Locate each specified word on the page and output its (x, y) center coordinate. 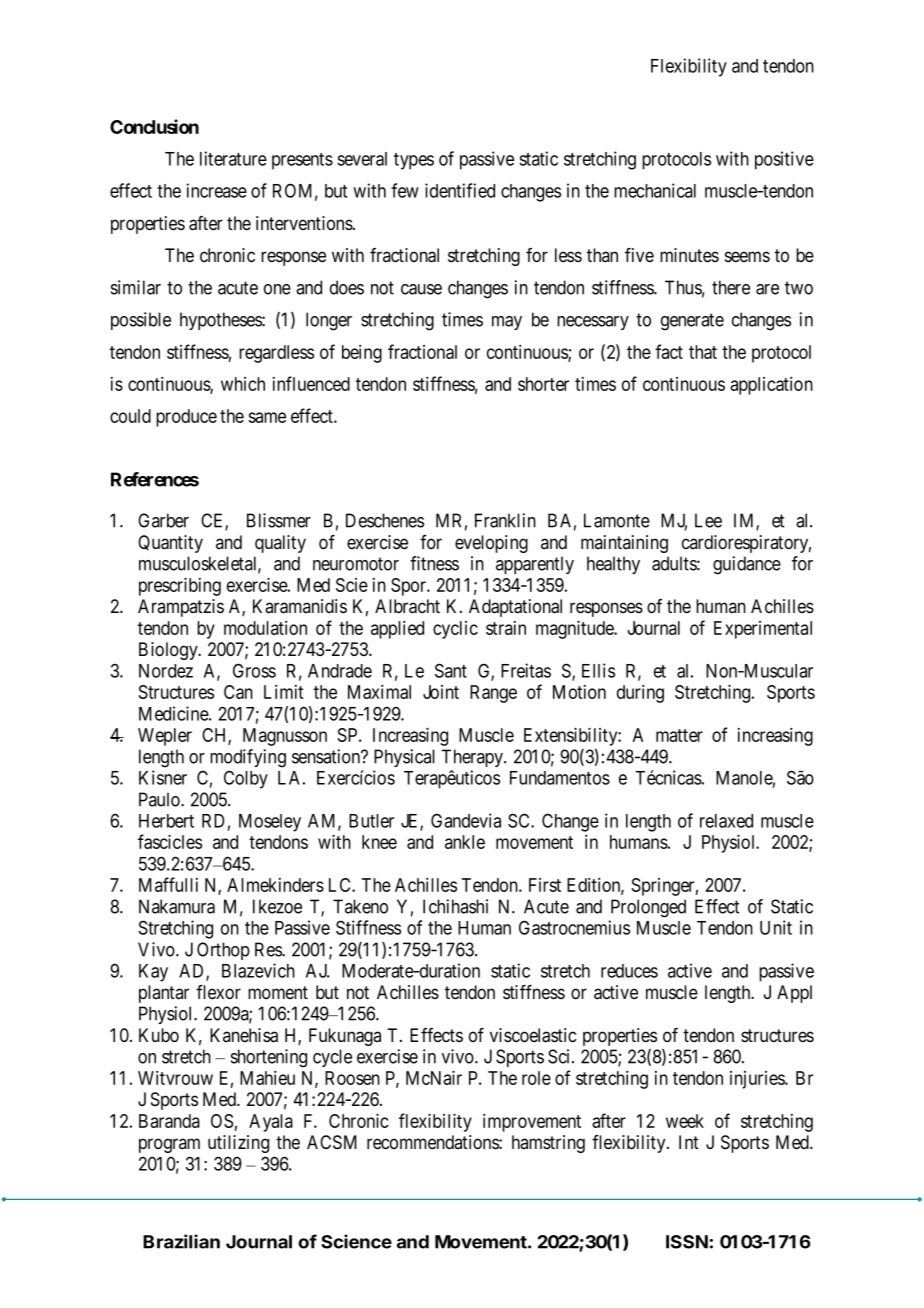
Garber (163, 520)
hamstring (548, 1144)
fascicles (170, 841)
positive (784, 160)
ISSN (687, 1242)
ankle (465, 842)
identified (460, 190)
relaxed (726, 821)
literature (233, 158)
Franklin (505, 520)
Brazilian (181, 1241)
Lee (708, 520)
